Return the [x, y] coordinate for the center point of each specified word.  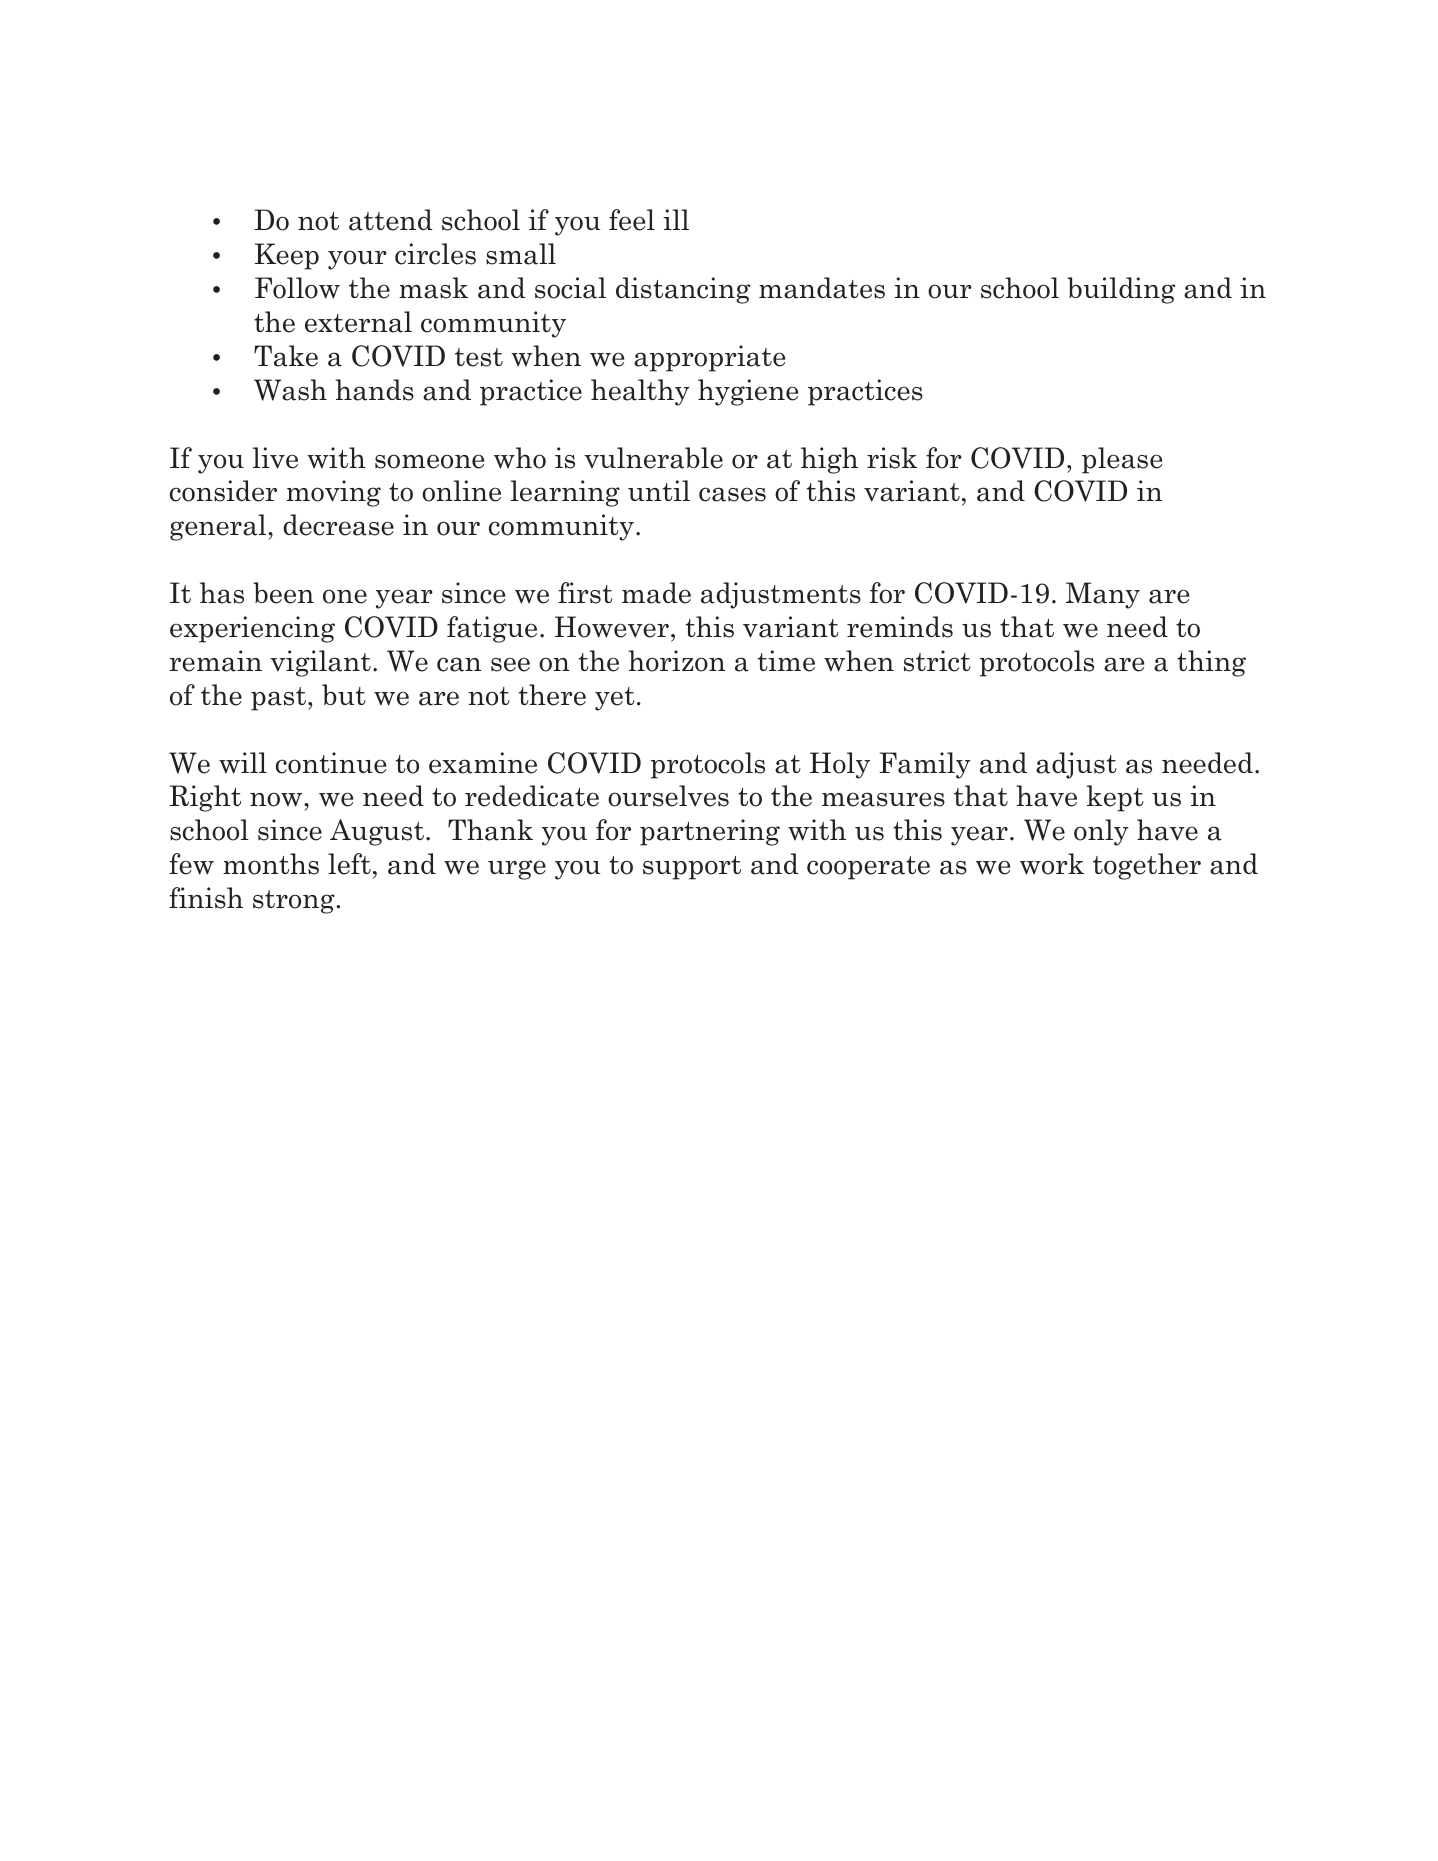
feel [632, 220]
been [283, 593]
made [656, 593]
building [1121, 290]
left [349, 864]
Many [1103, 595]
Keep [287, 256]
